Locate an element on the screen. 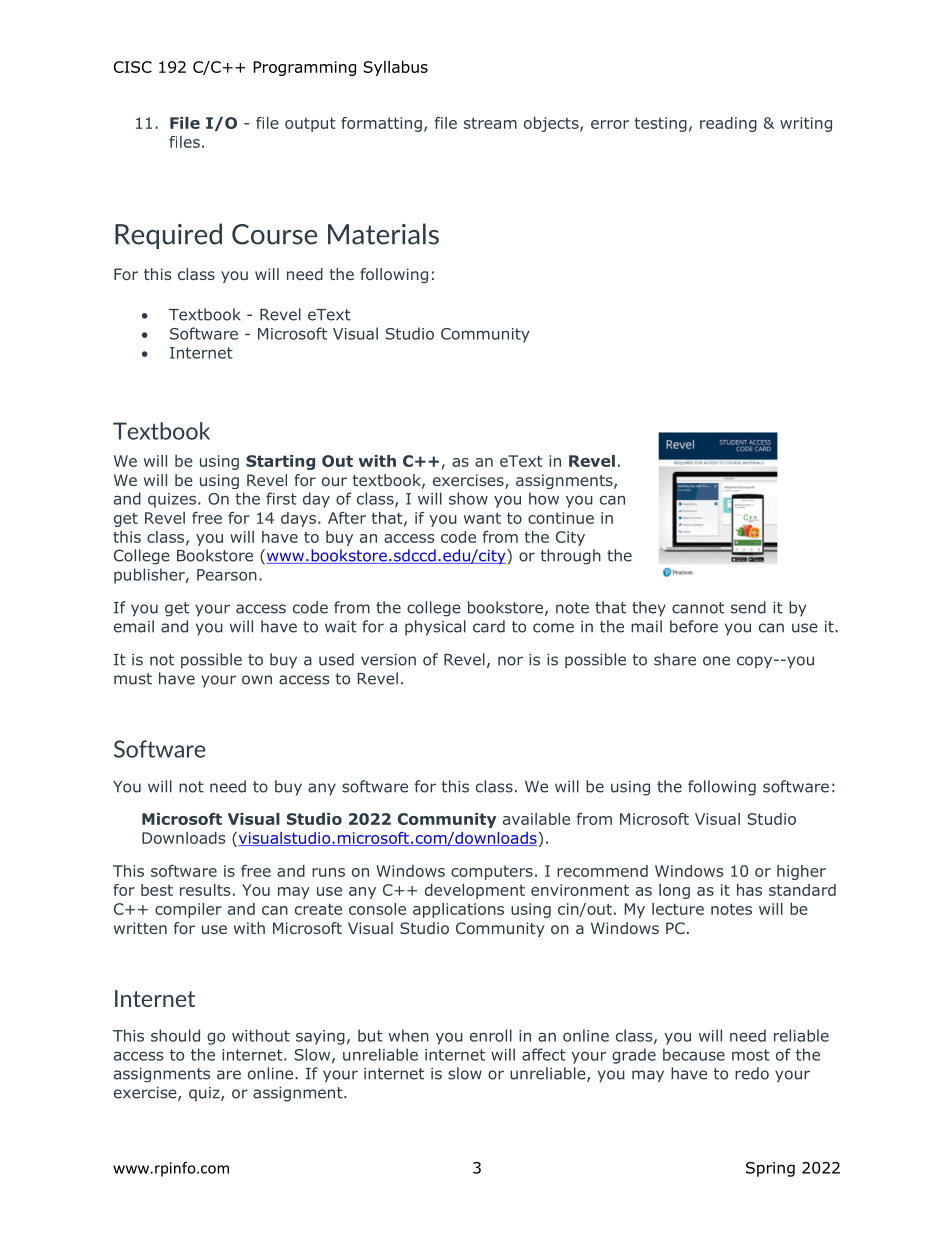  reading is located at coordinates (728, 124).
